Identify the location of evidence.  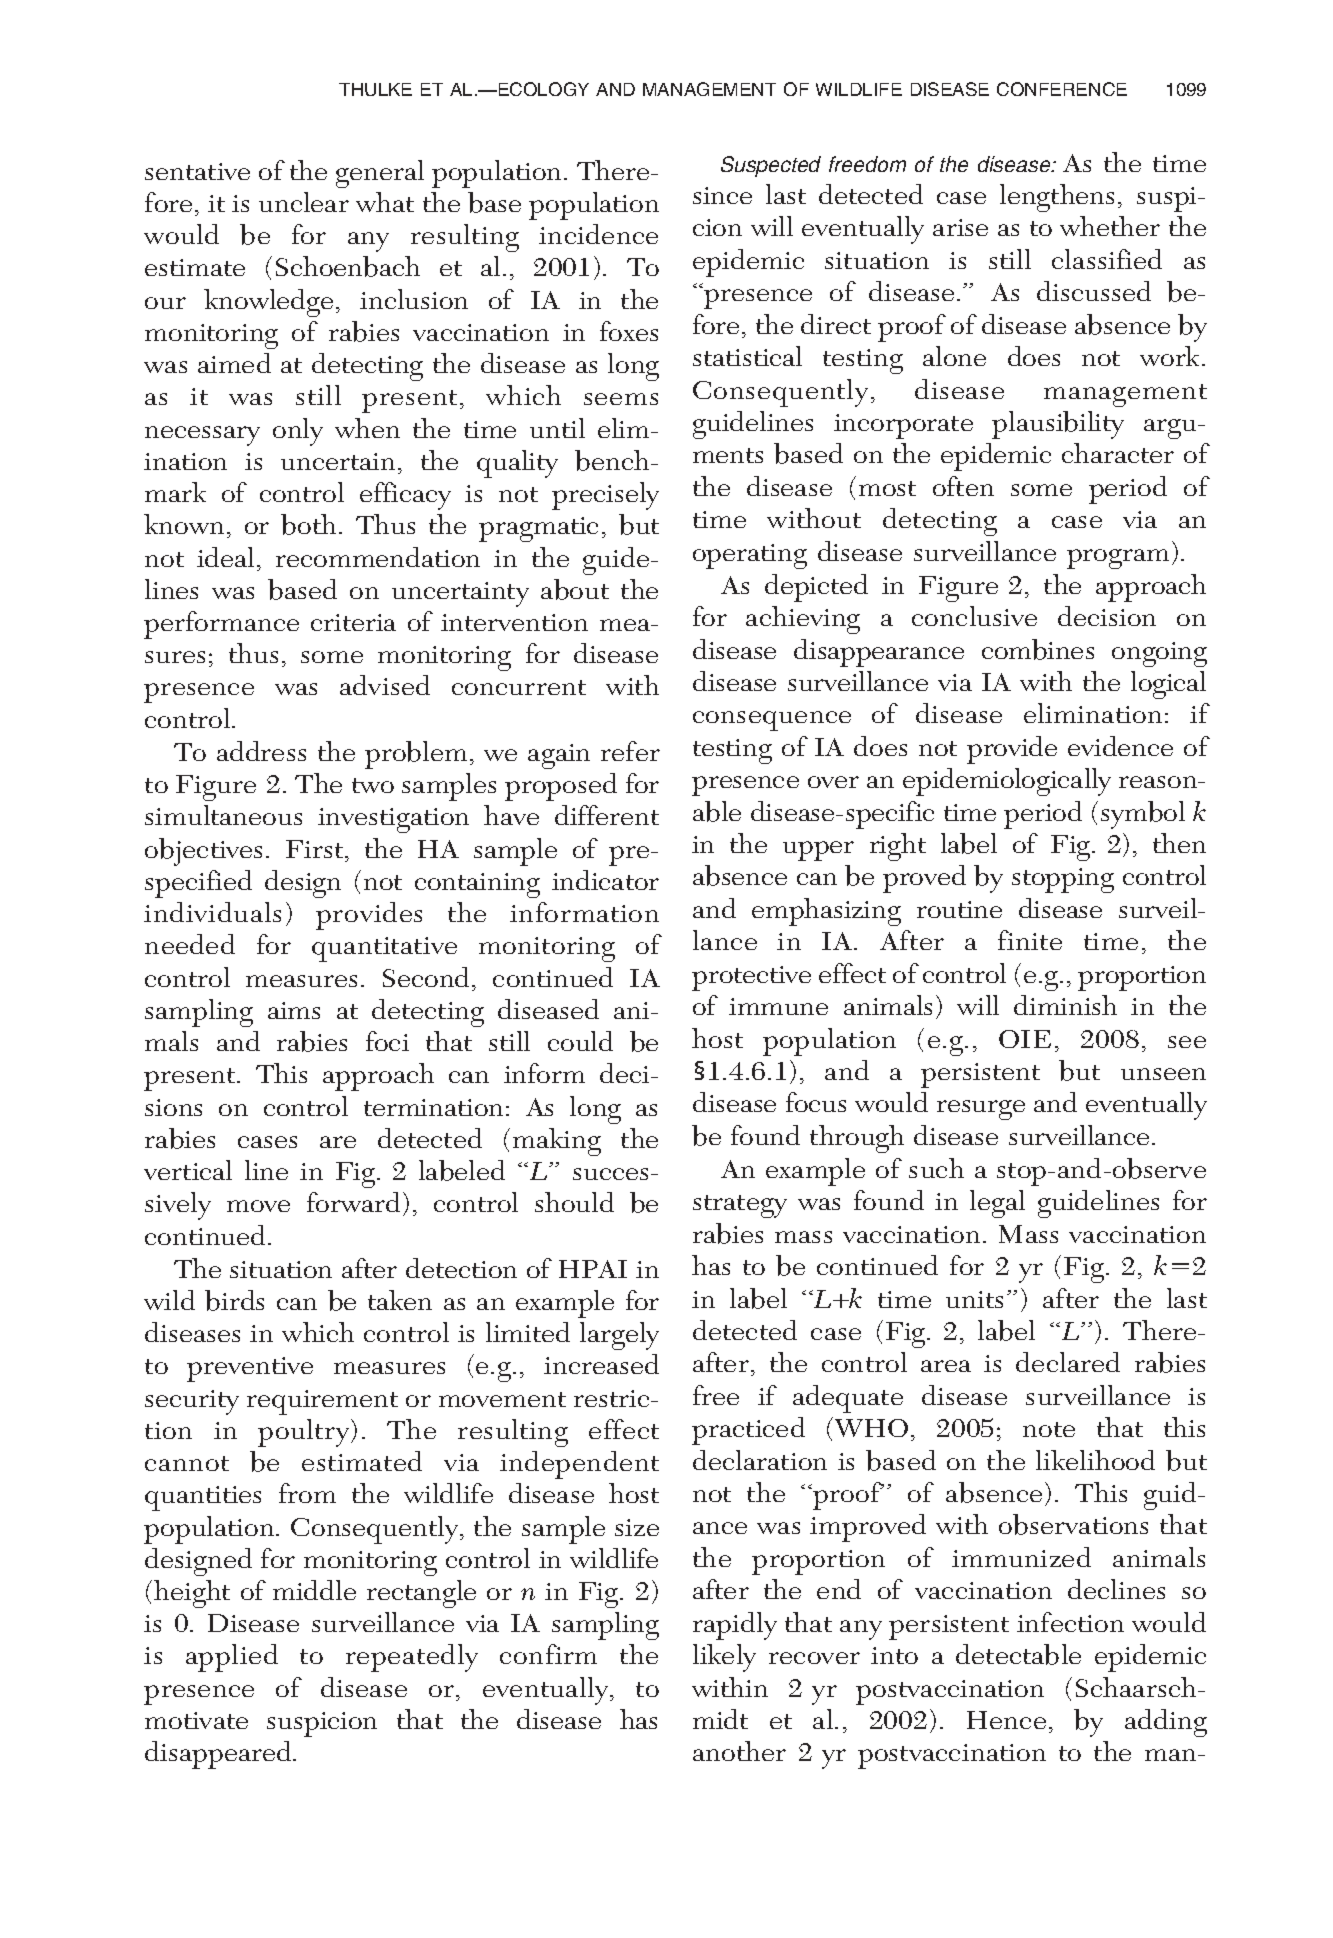
(1120, 746).
